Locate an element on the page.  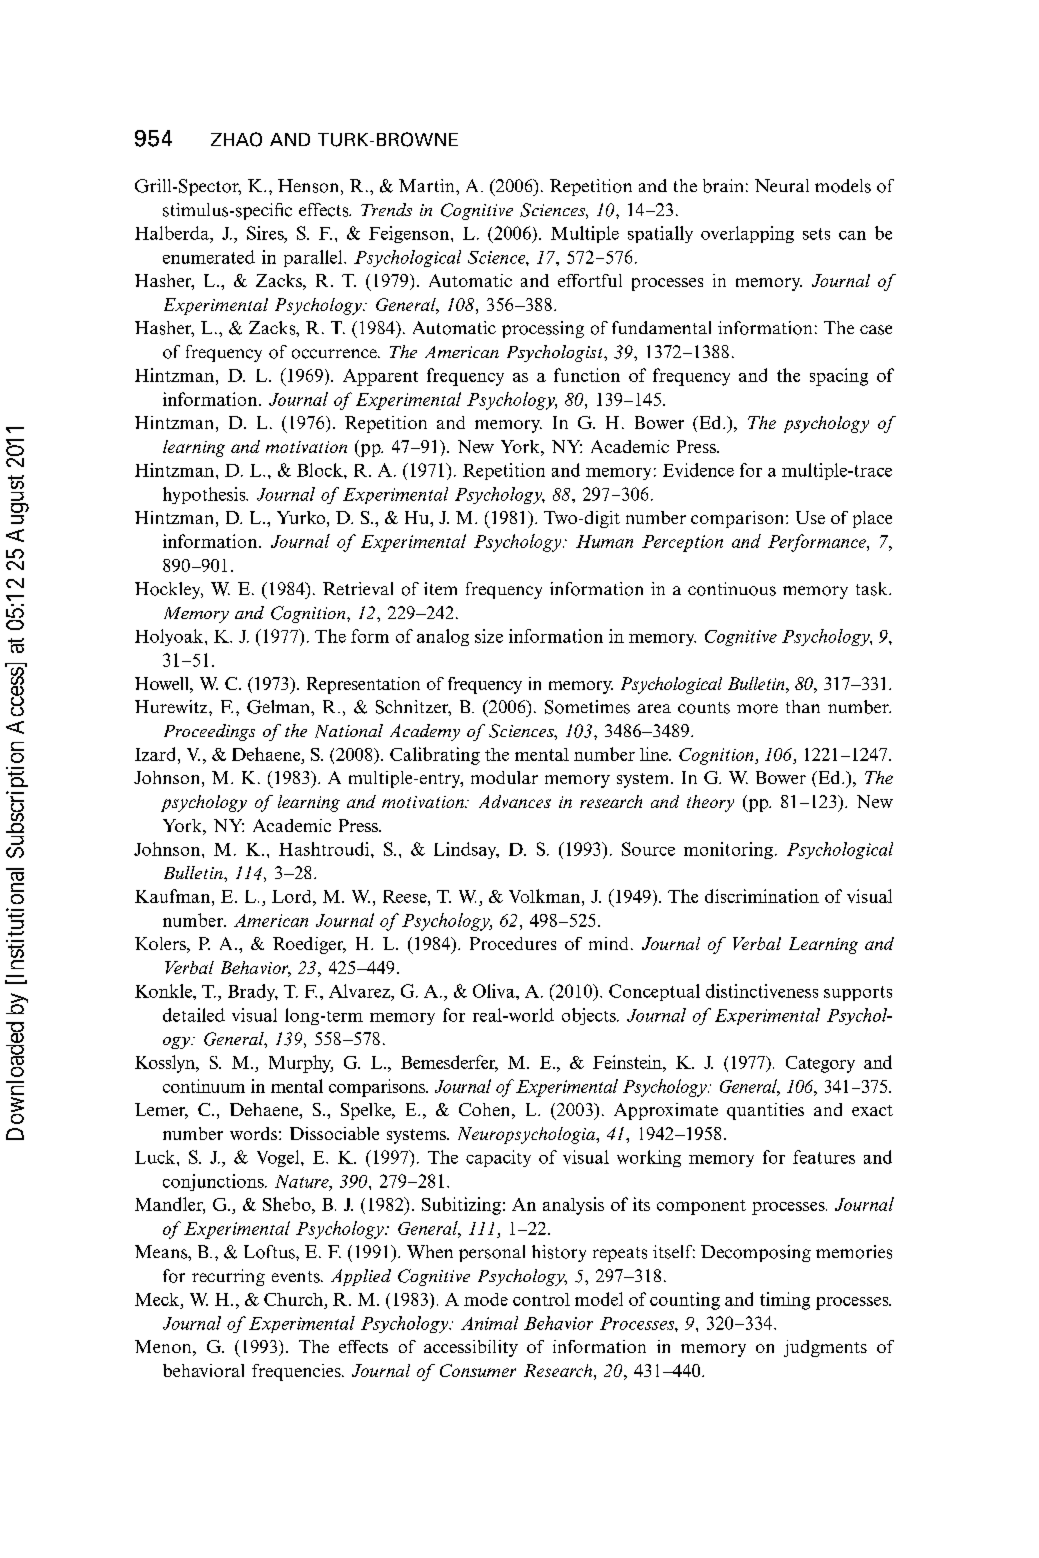
modular is located at coordinates (504, 777).
